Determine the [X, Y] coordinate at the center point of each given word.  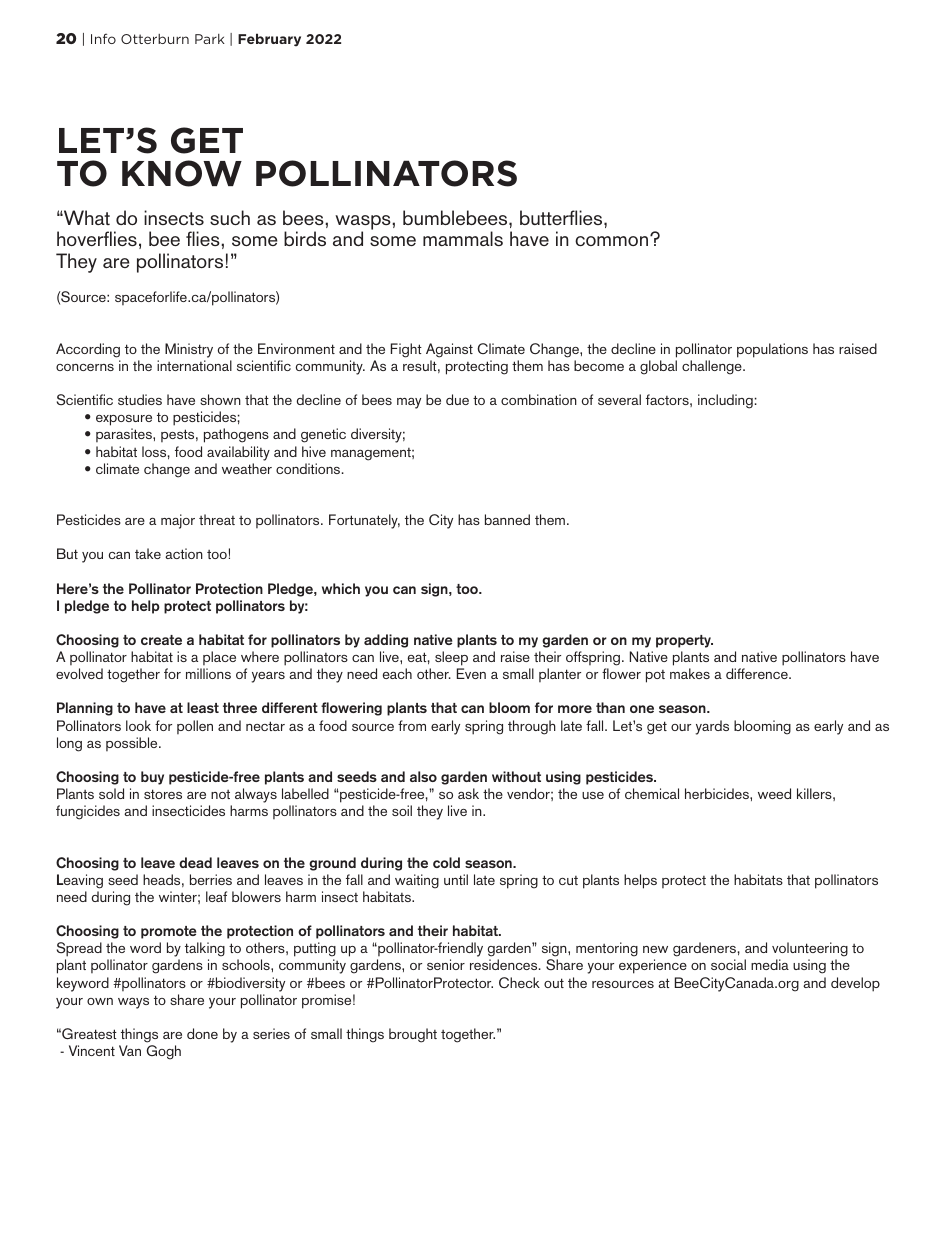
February [269, 40]
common [611, 241]
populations [772, 350]
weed [774, 793]
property [684, 641]
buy [152, 778]
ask [468, 793]
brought [413, 1035]
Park [210, 39]
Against [449, 350]
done [202, 1033]
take [148, 553]
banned [507, 519]
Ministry [189, 350]
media [770, 964]
